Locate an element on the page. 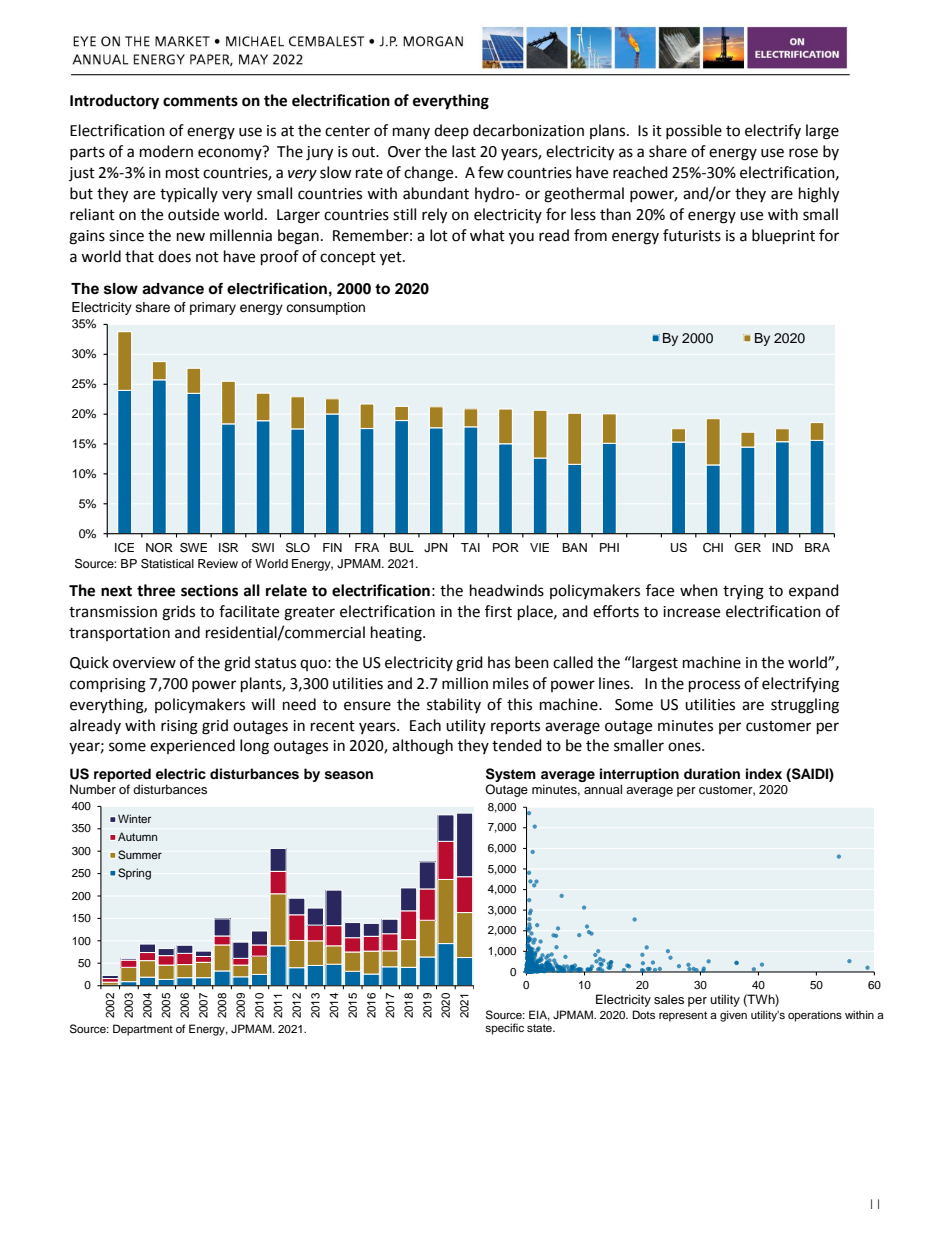 The image size is (952, 1233). reported is located at coordinates (122, 775).
